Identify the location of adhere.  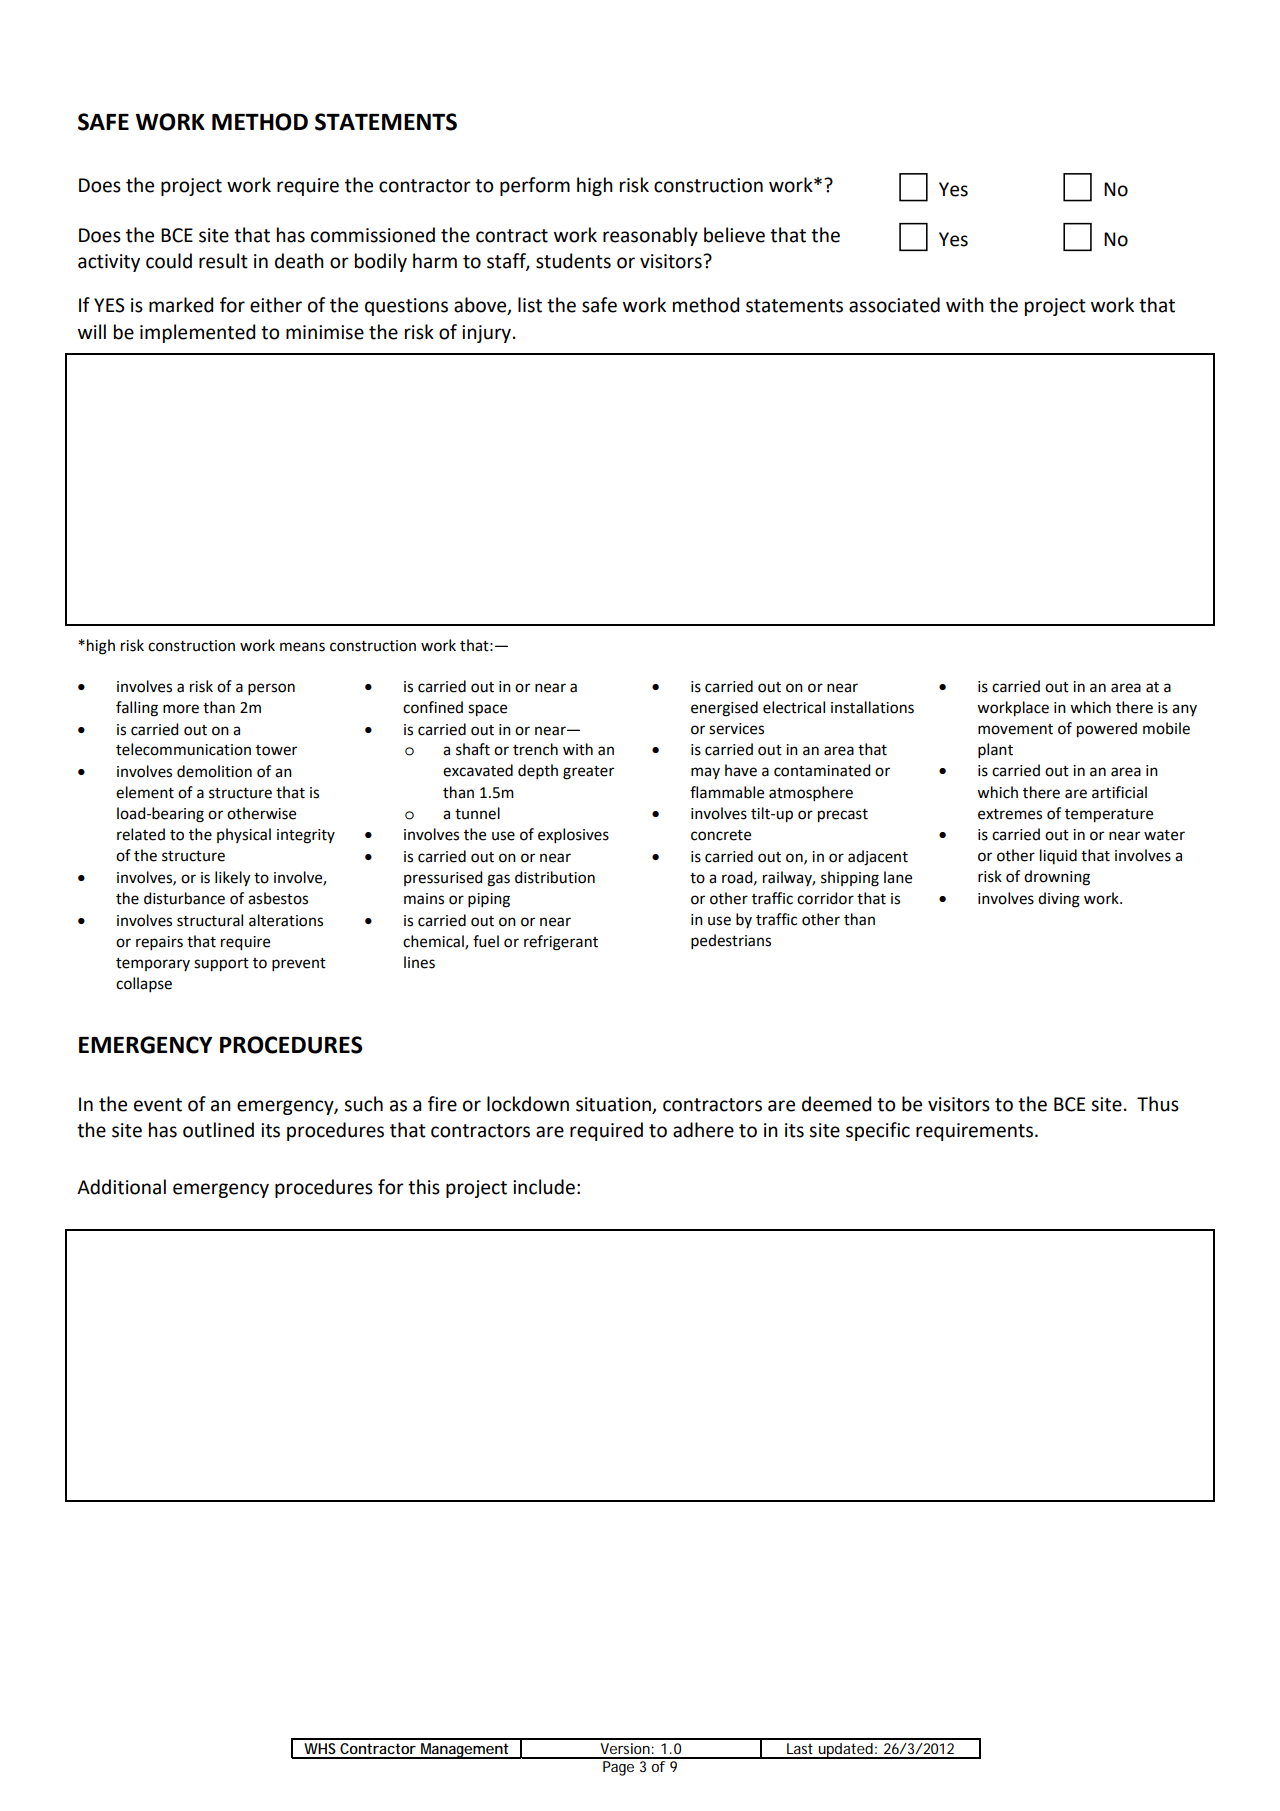
(703, 1130).
